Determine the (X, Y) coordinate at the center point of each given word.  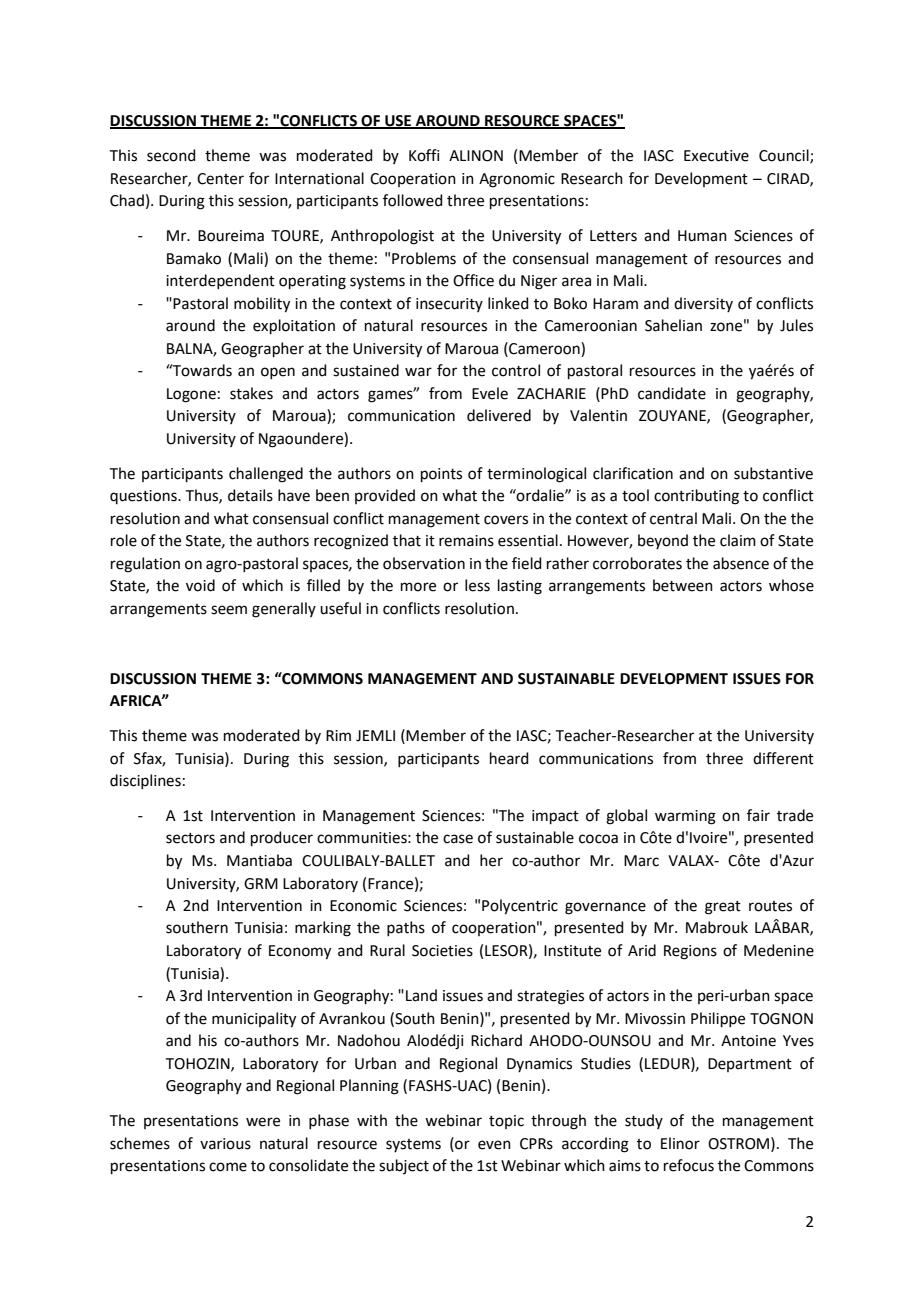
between (683, 585)
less (477, 585)
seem (229, 610)
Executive (716, 156)
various (225, 1144)
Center (220, 179)
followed (413, 200)
